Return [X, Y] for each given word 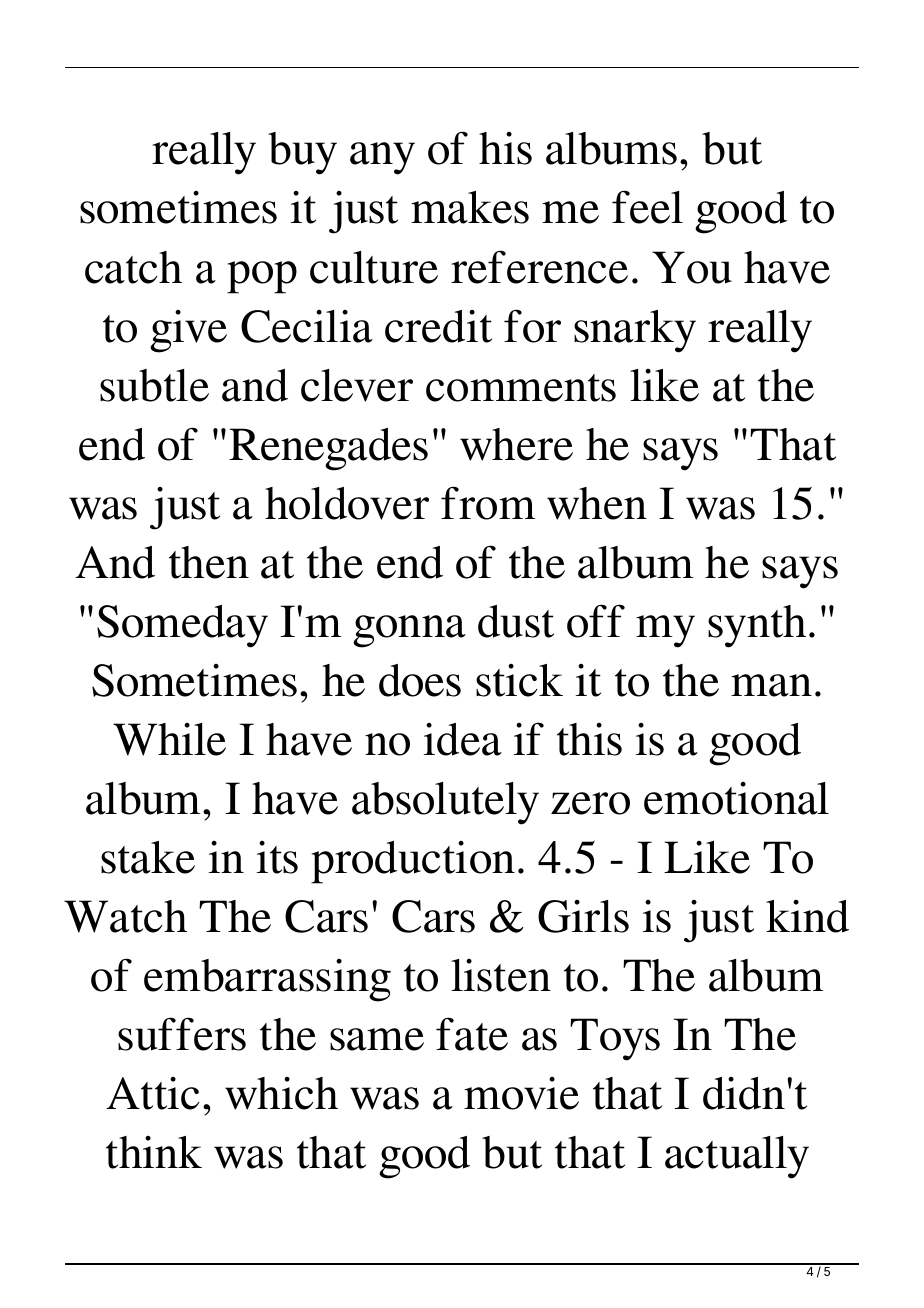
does [420, 680]
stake [148, 857]
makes [470, 207]
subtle [154, 385]
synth [757, 626]
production [413, 862]
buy [302, 153]
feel [647, 207]
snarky [635, 331]
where [516, 444]
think [154, 1152]
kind [807, 916]
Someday [182, 626]
